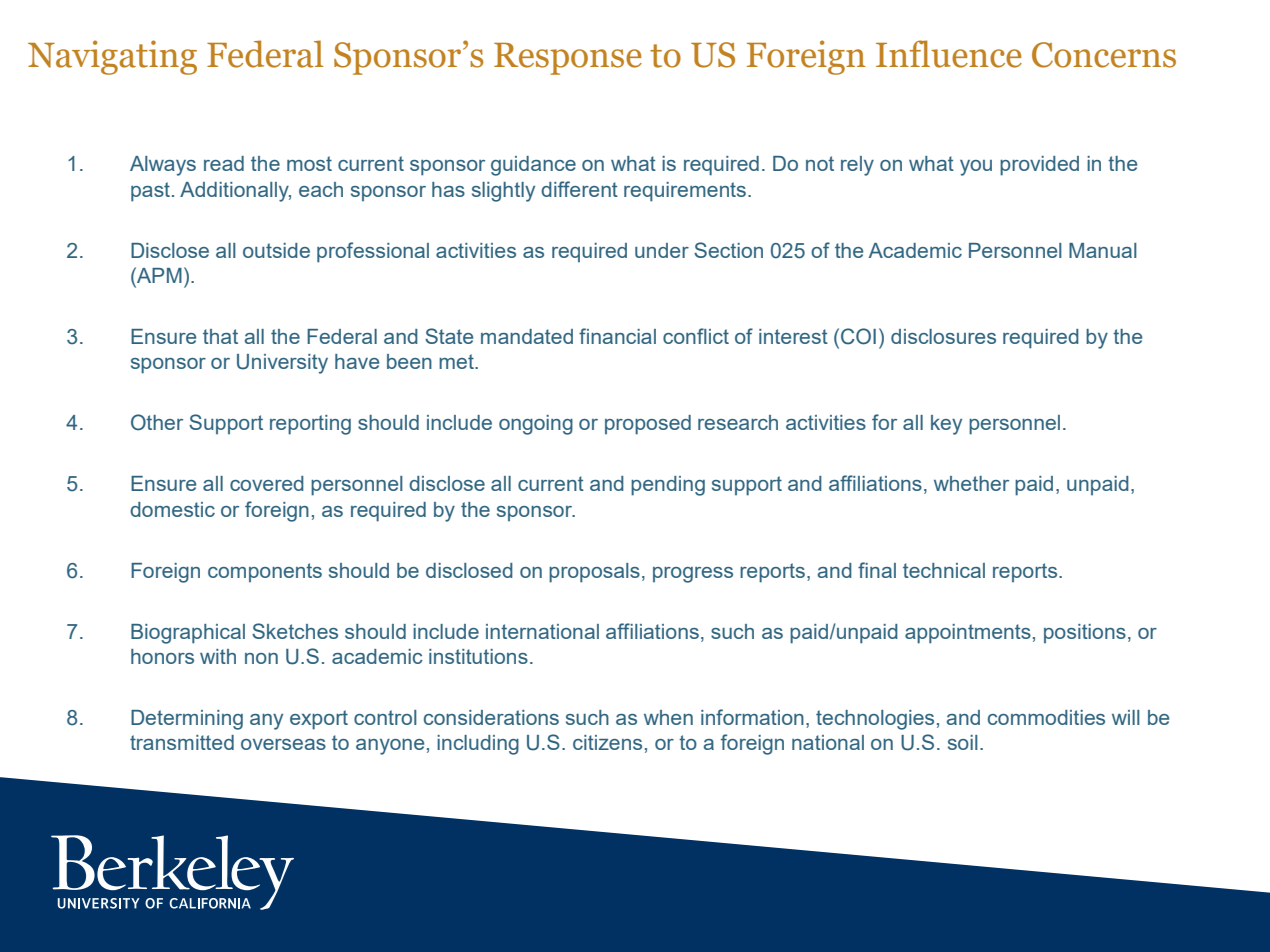 Image resolution: width=1270 pixels, height=952 pixels. What do you see at coordinates (648, 425) in the screenshot?
I see `proposed` at bounding box center [648, 425].
